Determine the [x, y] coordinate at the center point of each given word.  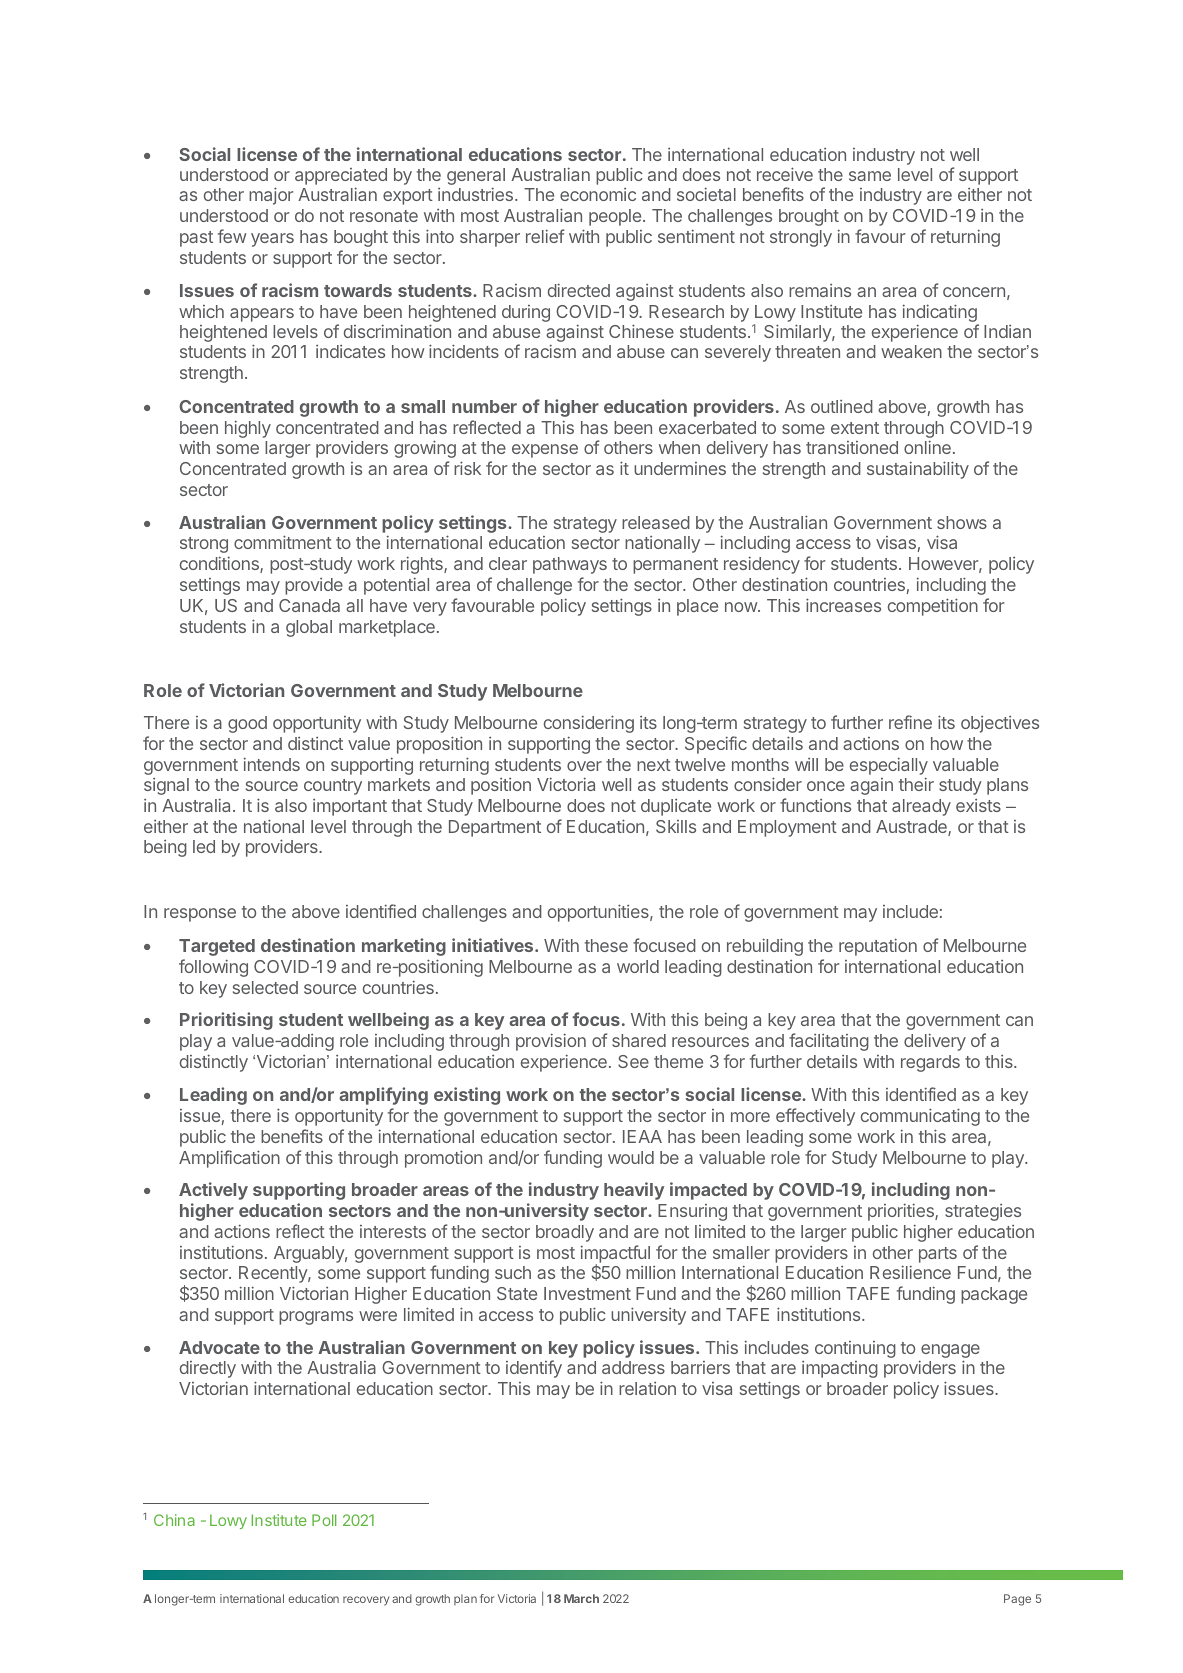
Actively [213, 1191]
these [606, 945]
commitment [283, 542]
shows [962, 522]
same [870, 176]
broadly [565, 1233]
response [200, 915]
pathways [570, 565]
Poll [324, 1520]
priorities [902, 1212]
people [615, 217]
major [271, 196]
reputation [878, 947]
